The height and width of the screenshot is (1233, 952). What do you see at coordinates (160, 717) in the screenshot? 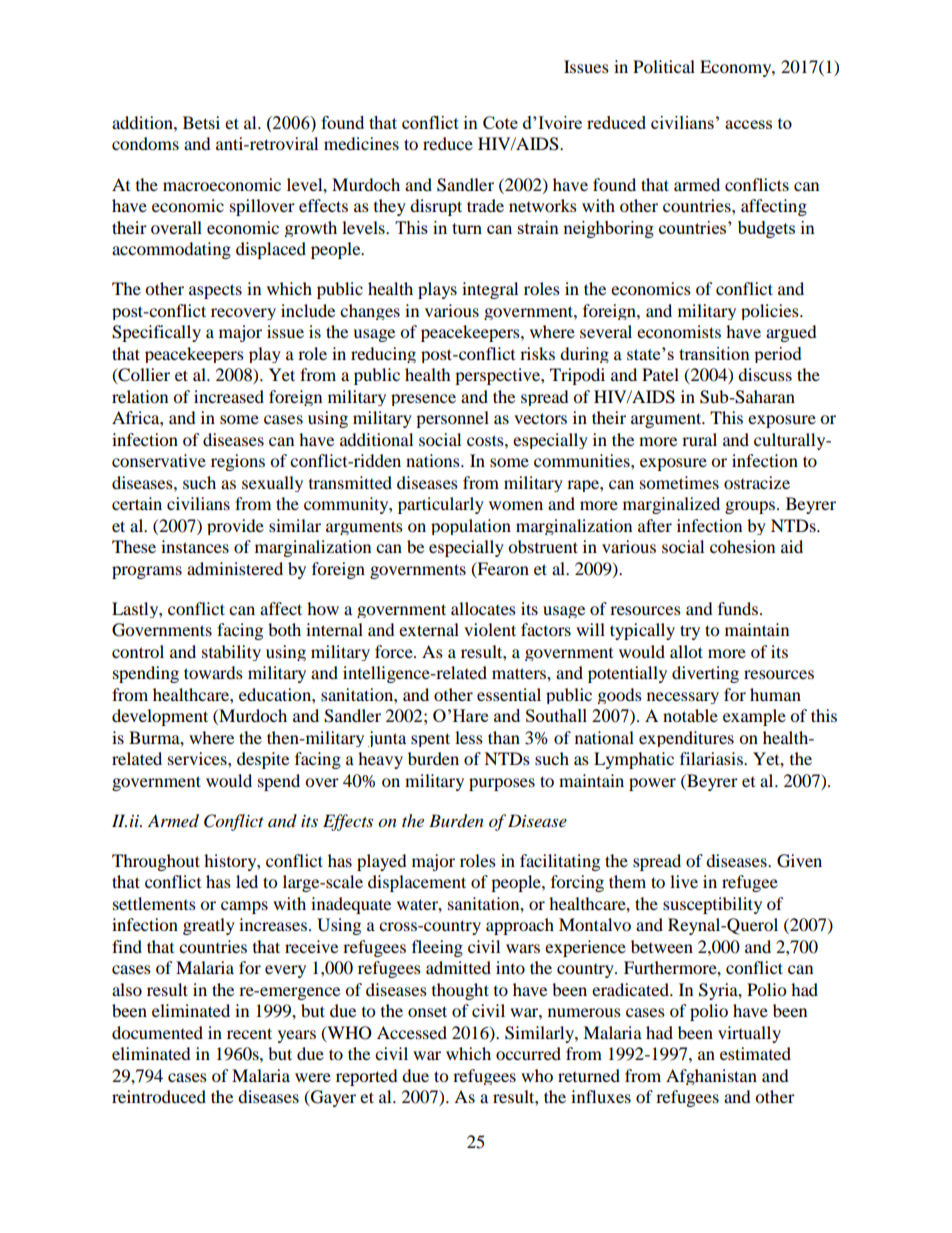
I see `development` at bounding box center [160, 717].
